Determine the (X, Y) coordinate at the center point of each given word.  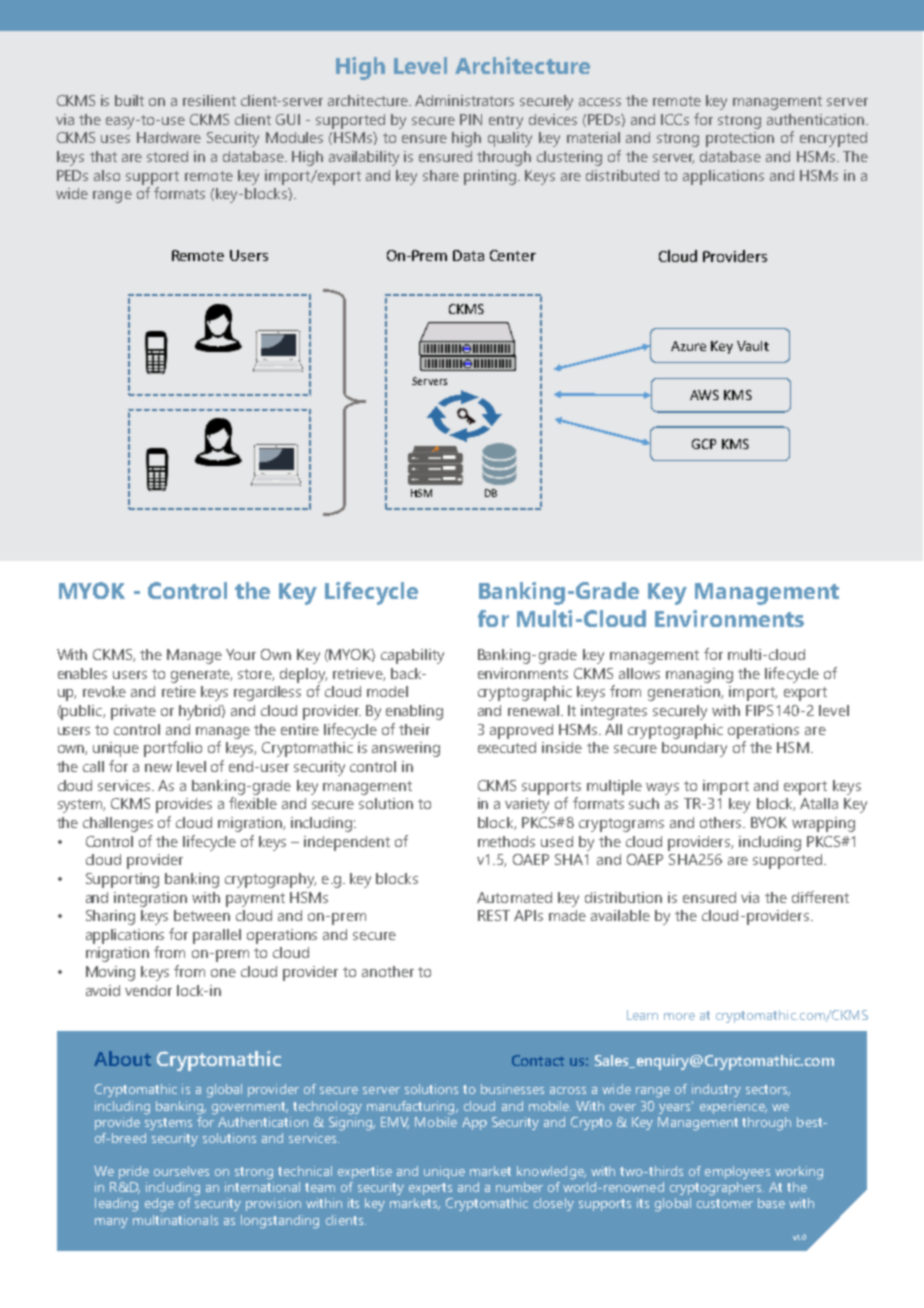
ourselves (181, 1171)
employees (737, 1172)
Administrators (464, 100)
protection (740, 139)
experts (430, 1189)
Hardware (169, 137)
